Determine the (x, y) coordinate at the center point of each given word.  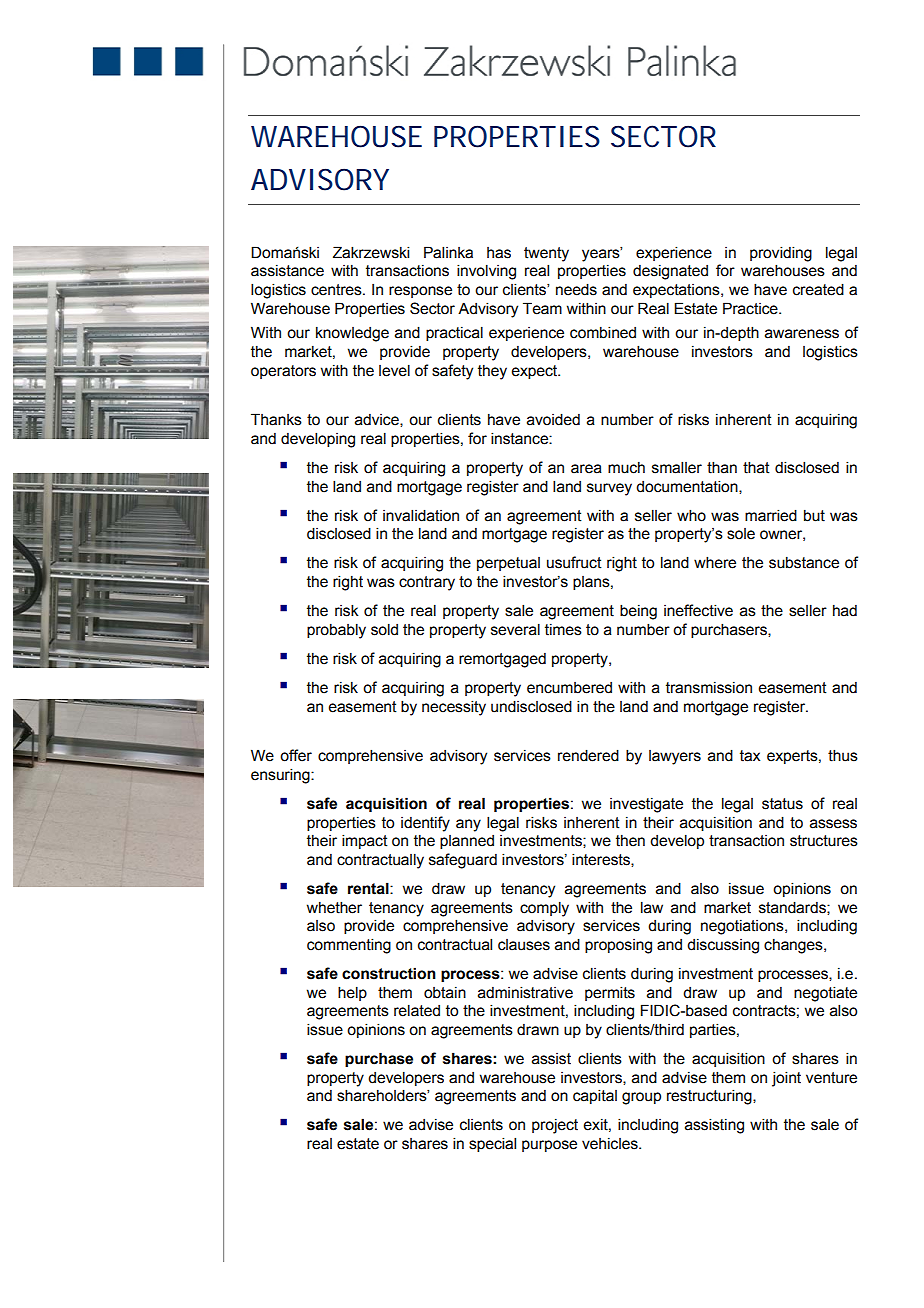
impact (365, 841)
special (492, 1144)
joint (786, 1079)
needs (576, 289)
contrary (427, 583)
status (782, 804)
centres (337, 290)
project (555, 1126)
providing (781, 254)
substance (804, 562)
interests (602, 860)
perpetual (508, 564)
